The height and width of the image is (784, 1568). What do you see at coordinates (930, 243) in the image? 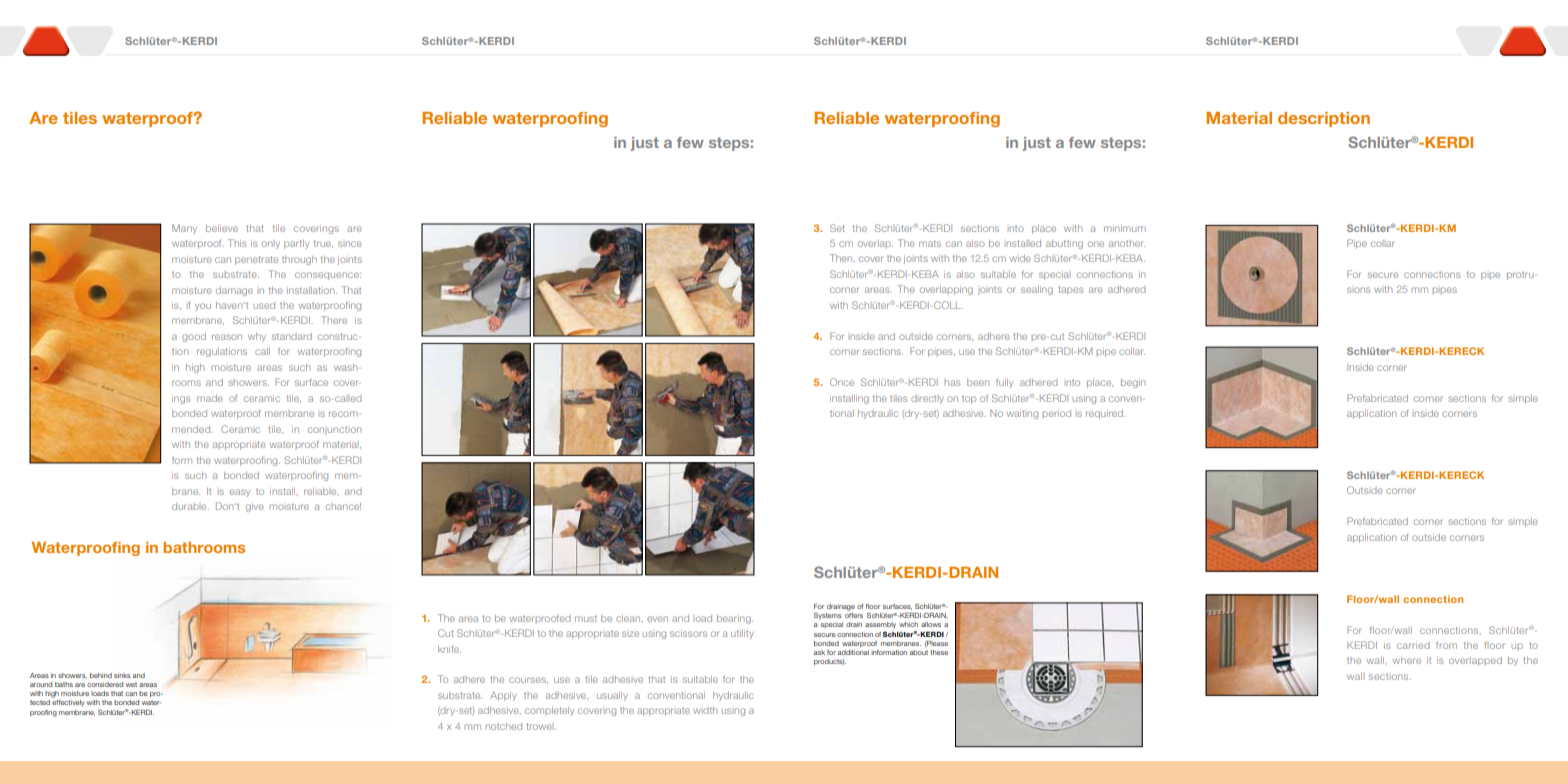
I see `mats` at bounding box center [930, 243].
